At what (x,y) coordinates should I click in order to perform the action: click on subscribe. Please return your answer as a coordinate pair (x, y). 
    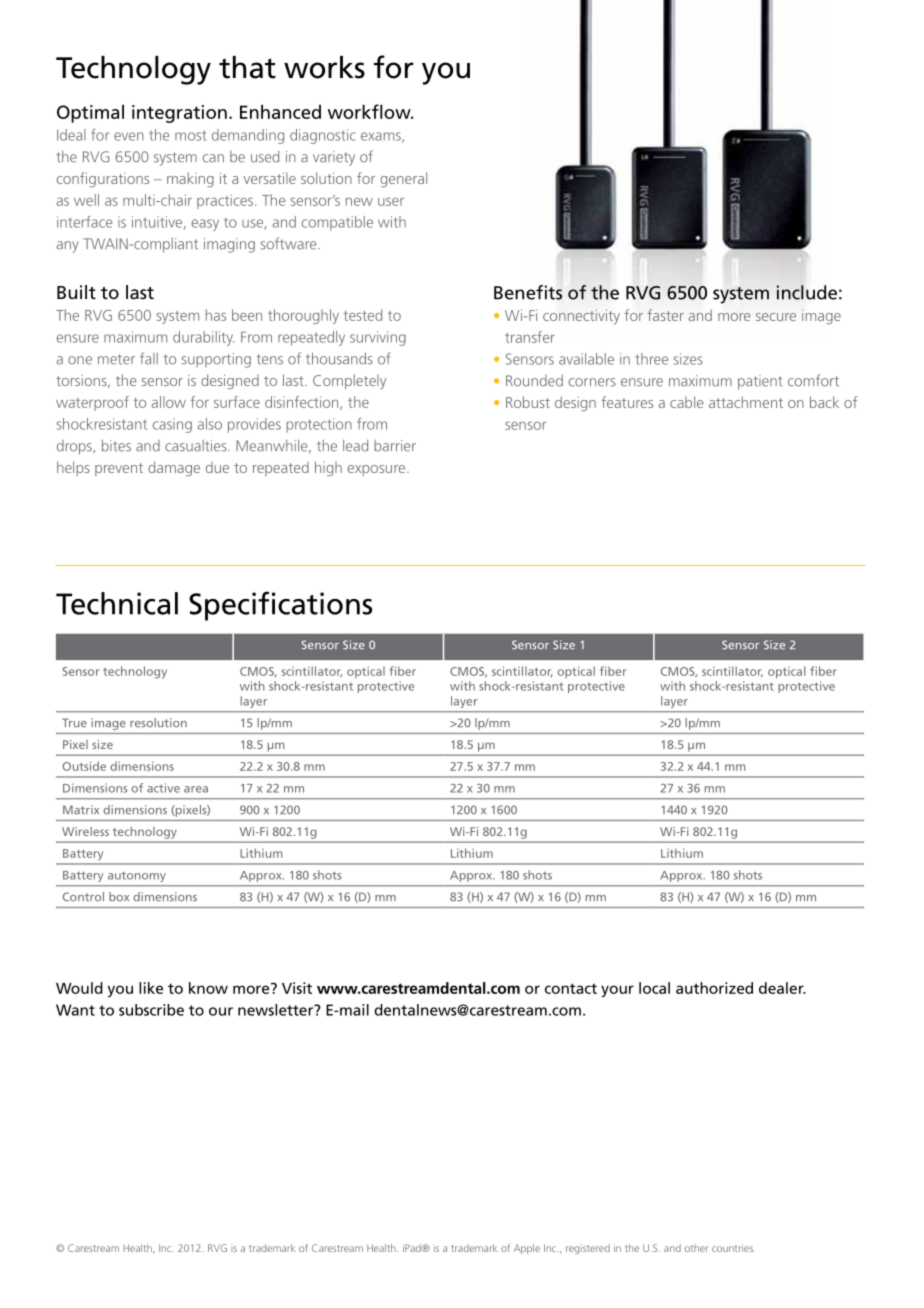
    Looking at the image, I should click on (151, 1010).
